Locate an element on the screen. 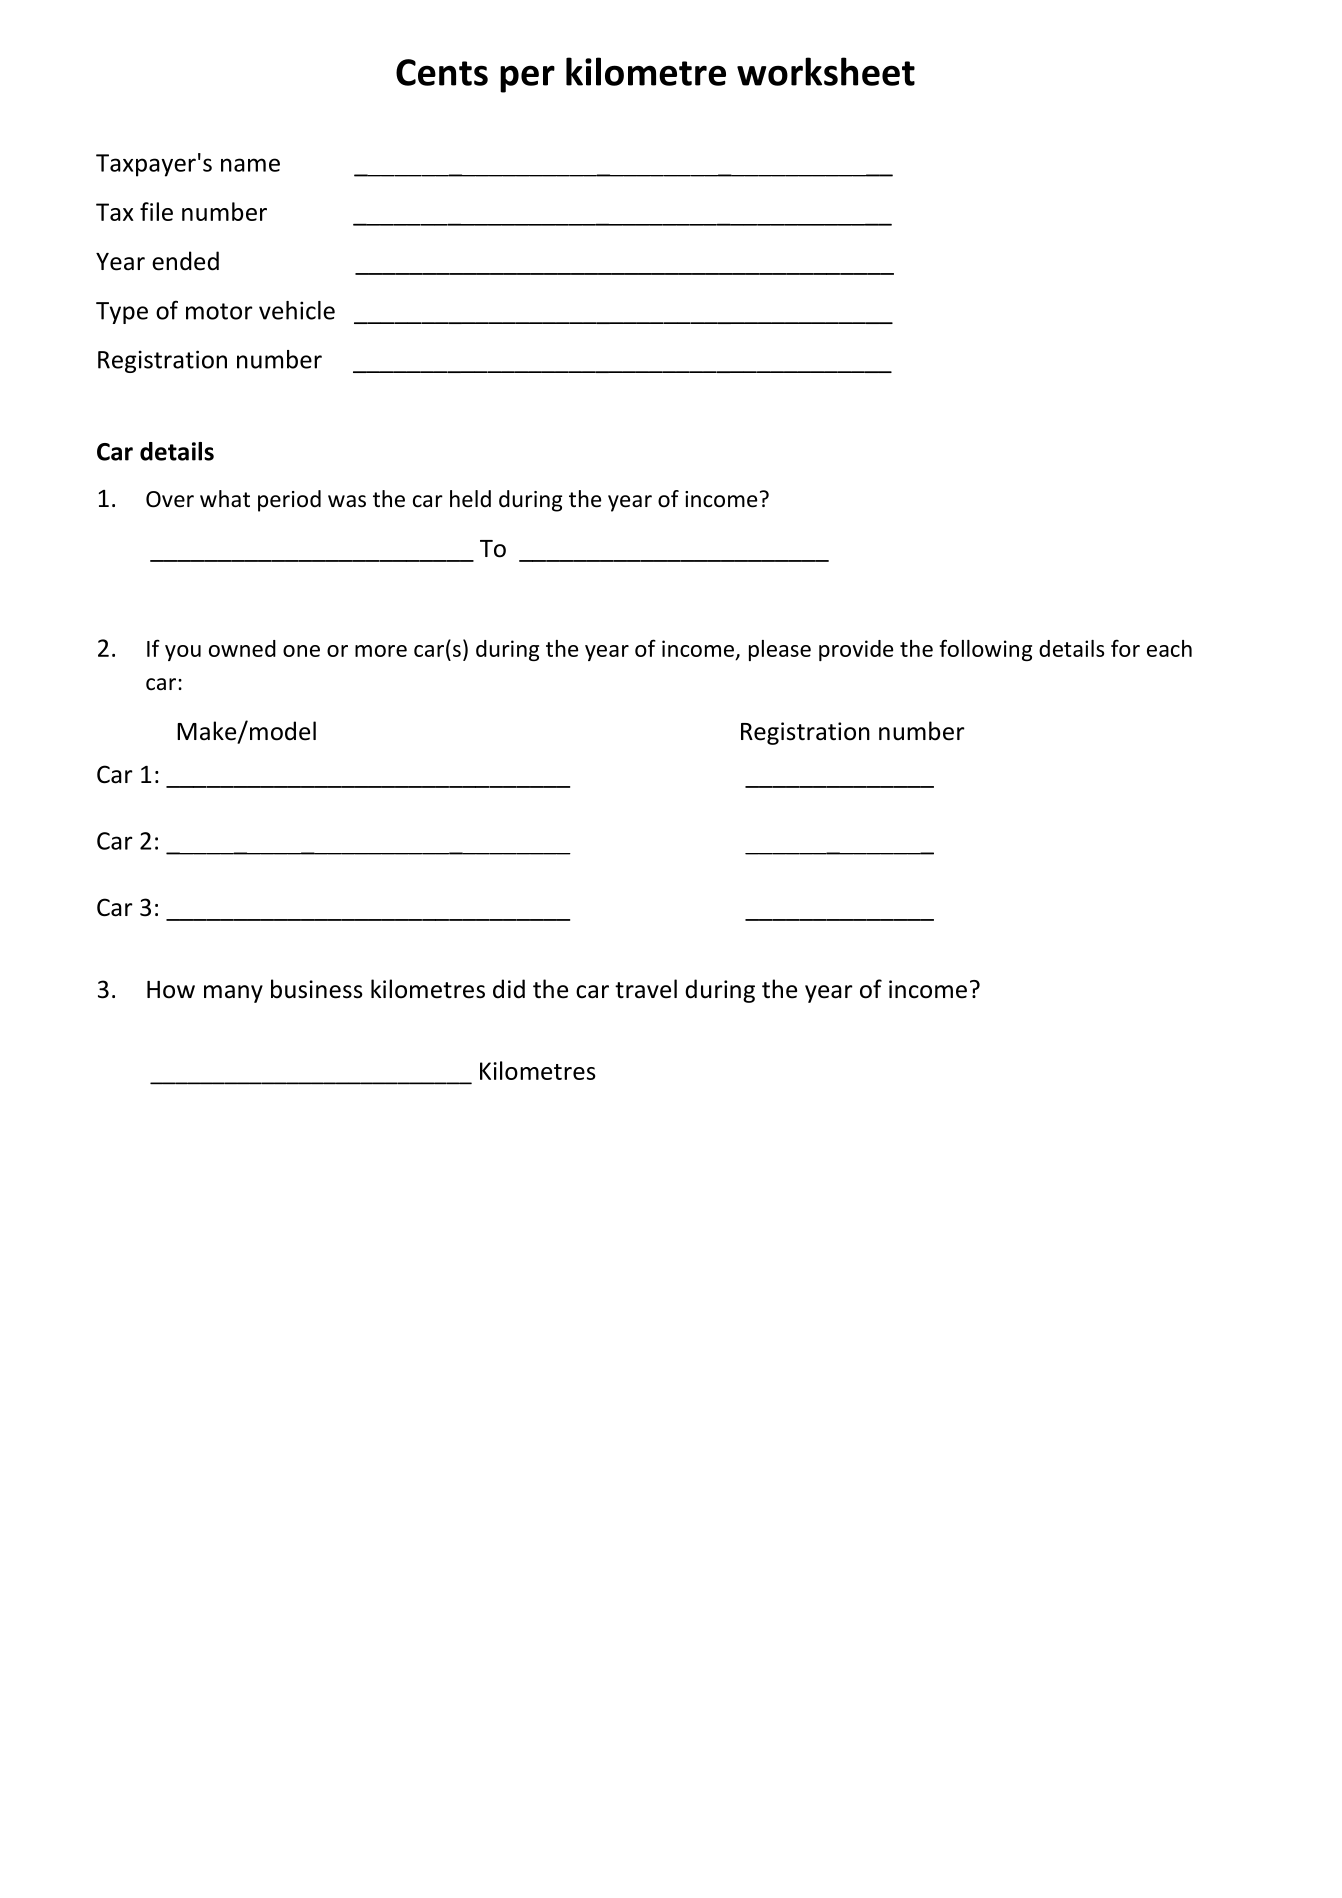 The height and width of the screenshot is (1898, 1342). many is located at coordinates (233, 994).
